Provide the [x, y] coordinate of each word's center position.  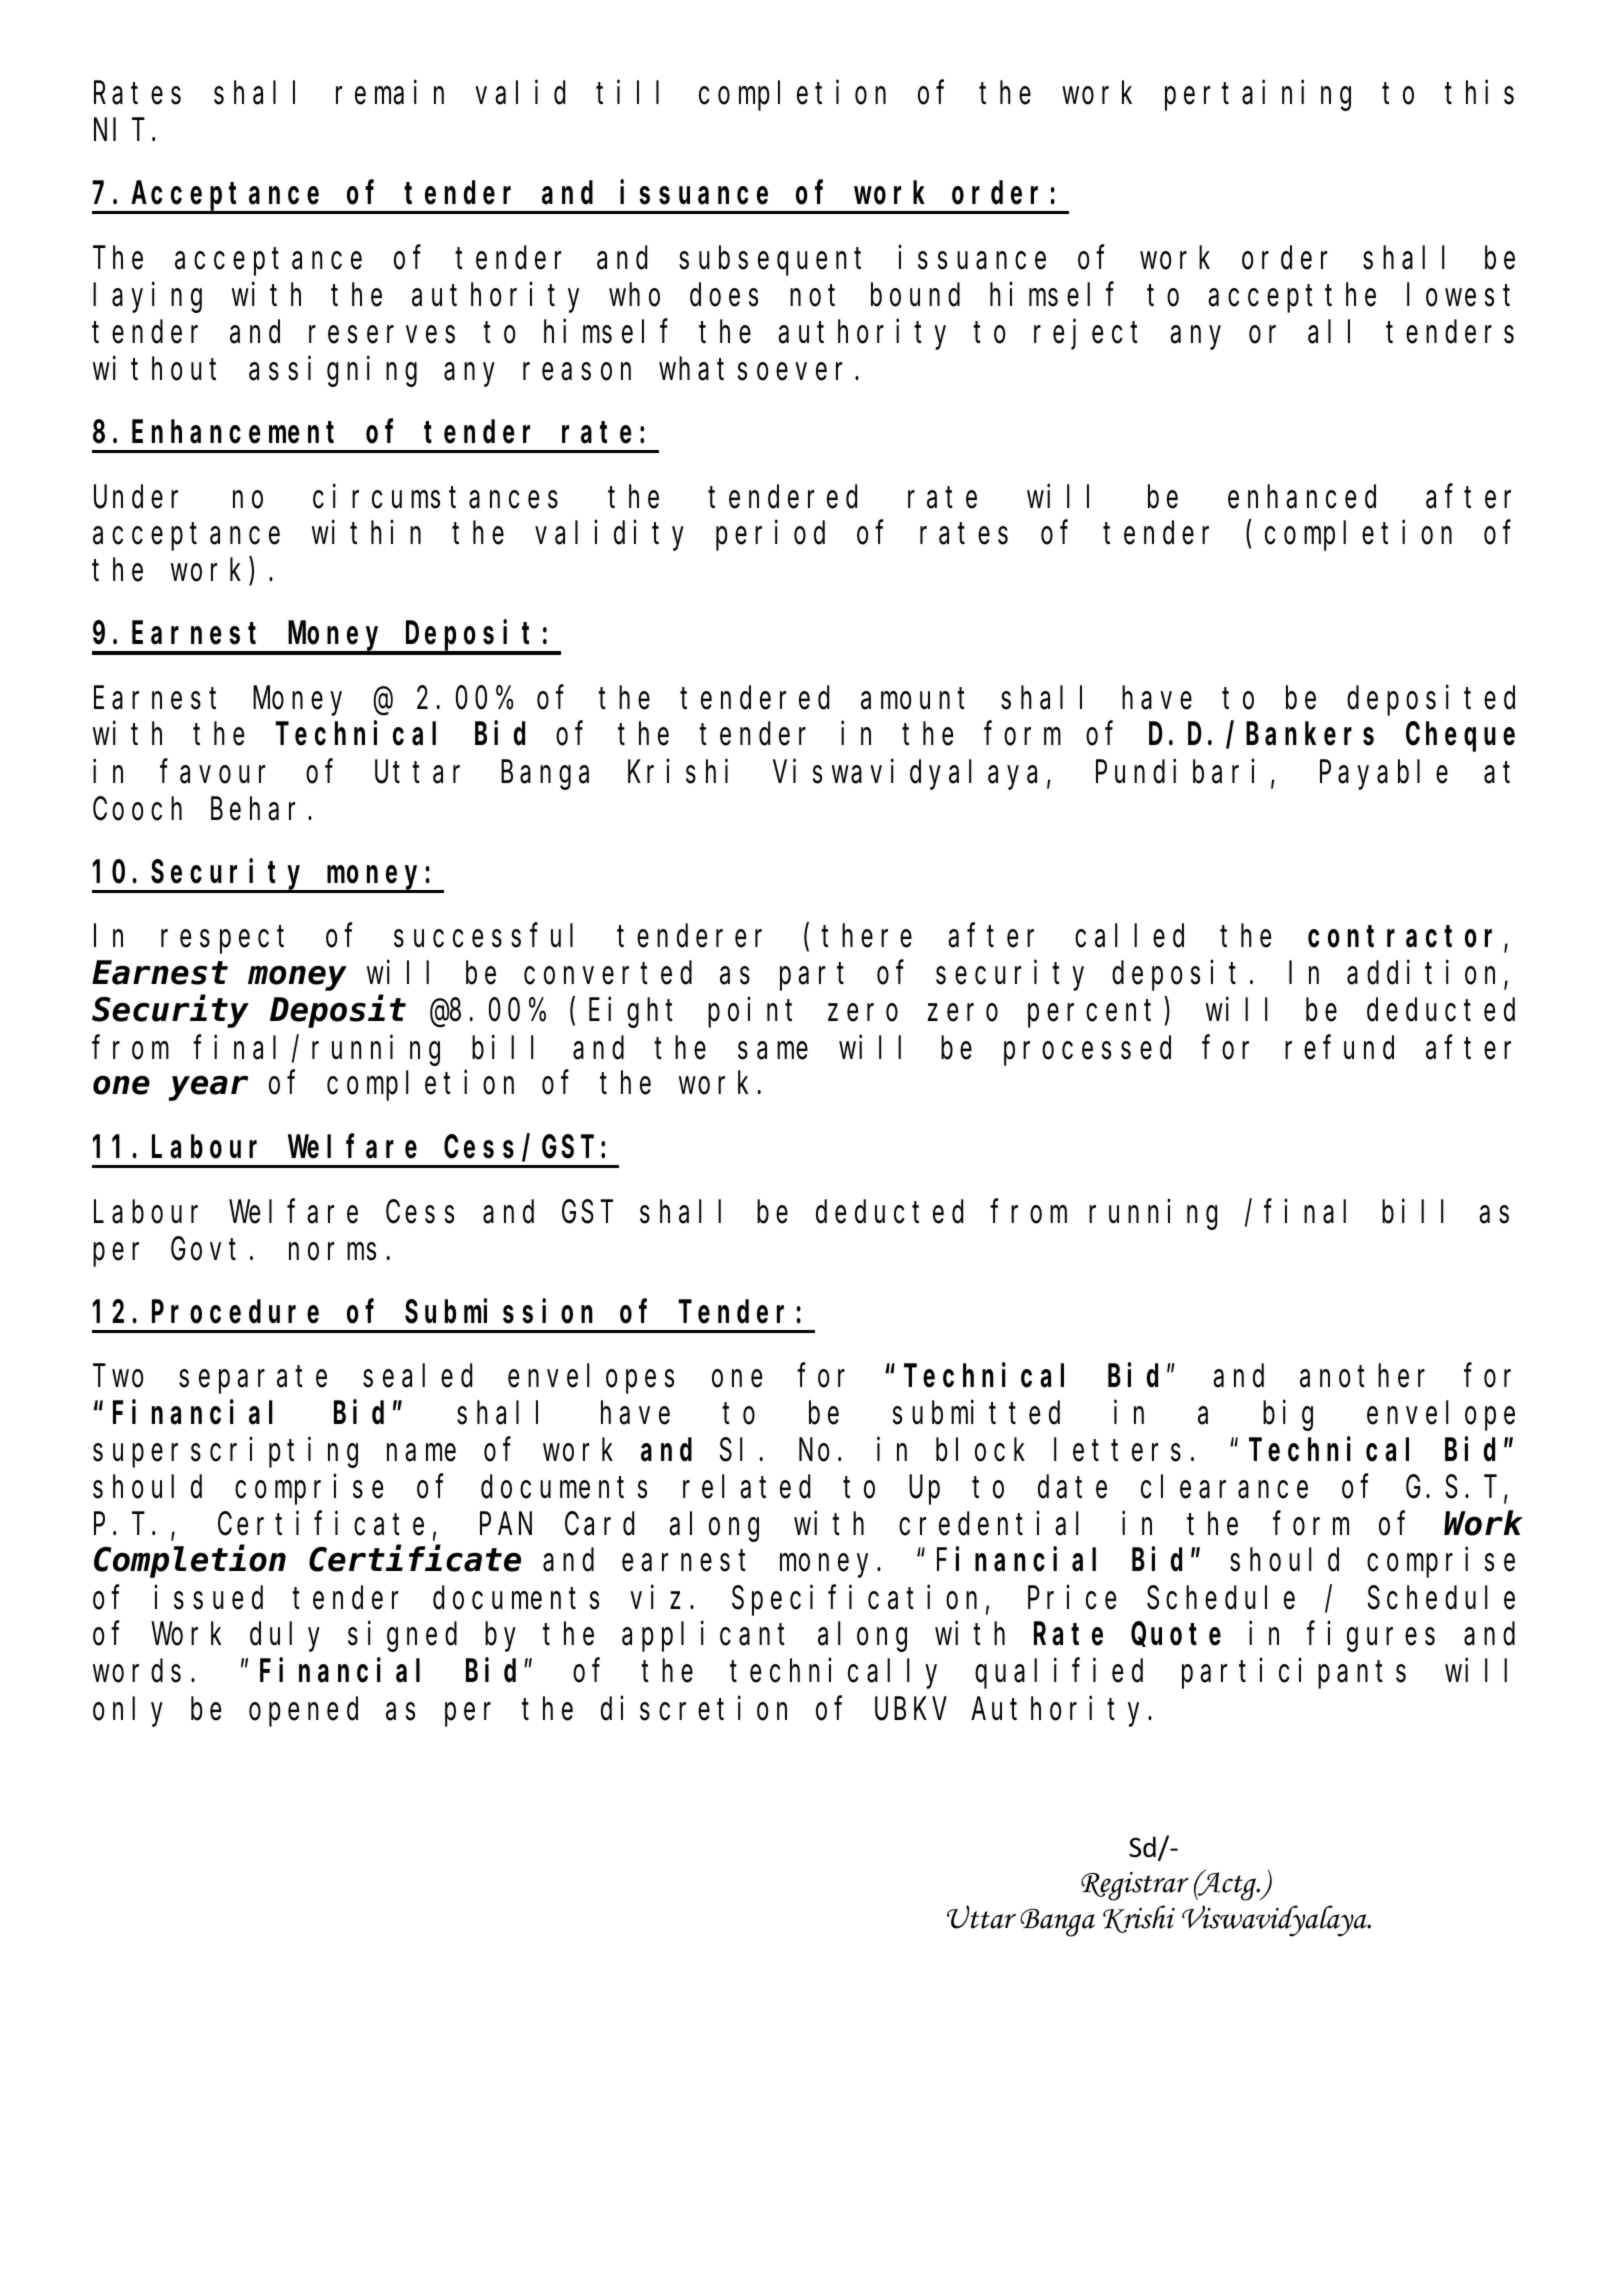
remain [390, 93]
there [867, 936]
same [773, 1051]
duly [285, 1637]
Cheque [1460, 737]
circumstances [435, 496]
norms [332, 1252]
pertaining [1258, 96]
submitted [976, 1413]
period [770, 536]
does [724, 295]
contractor [1406, 938]
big [1288, 1416]
